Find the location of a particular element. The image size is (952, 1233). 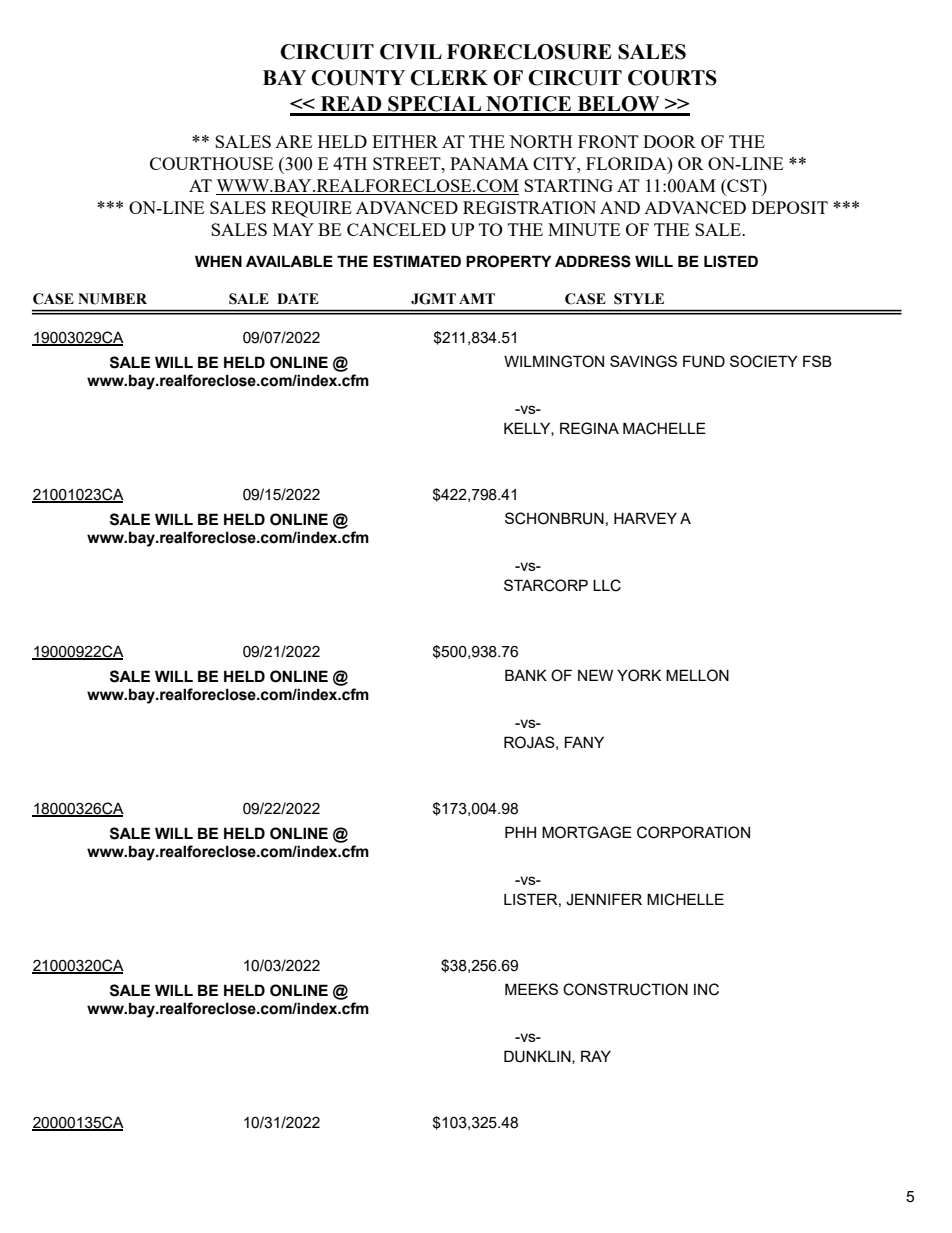

MORTGAGE is located at coordinates (587, 832).
